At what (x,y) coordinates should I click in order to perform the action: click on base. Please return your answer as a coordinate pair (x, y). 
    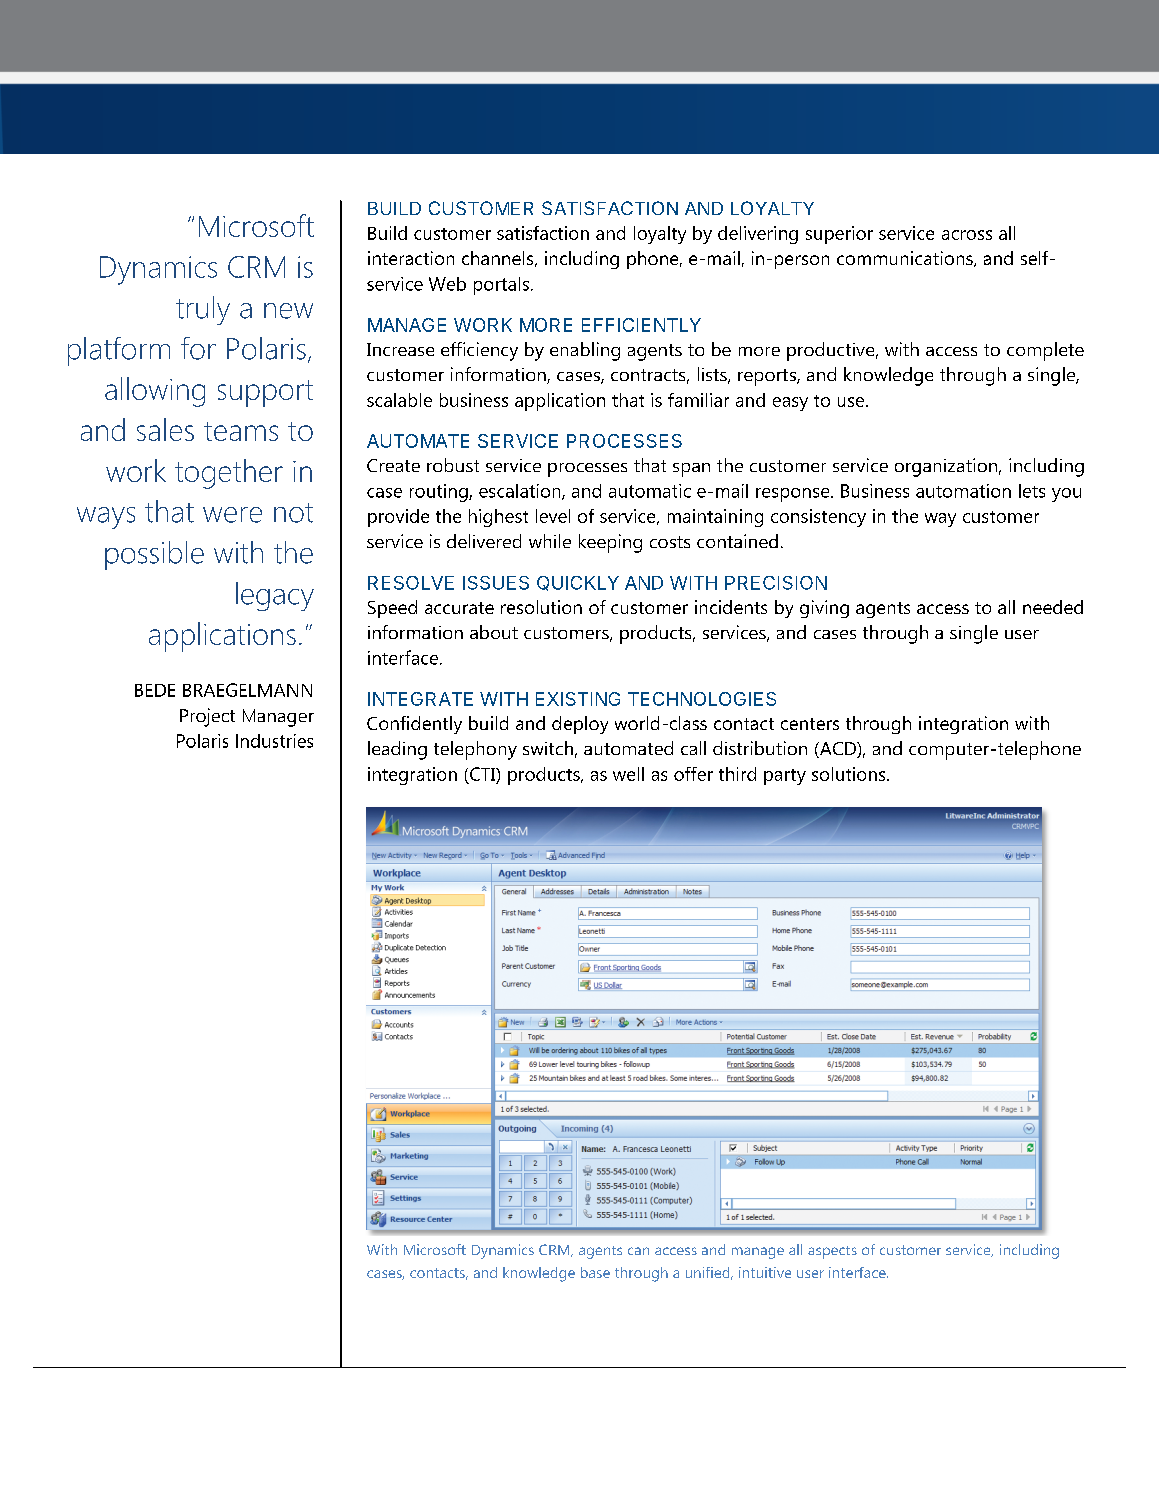
    Looking at the image, I should click on (595, 1272).
